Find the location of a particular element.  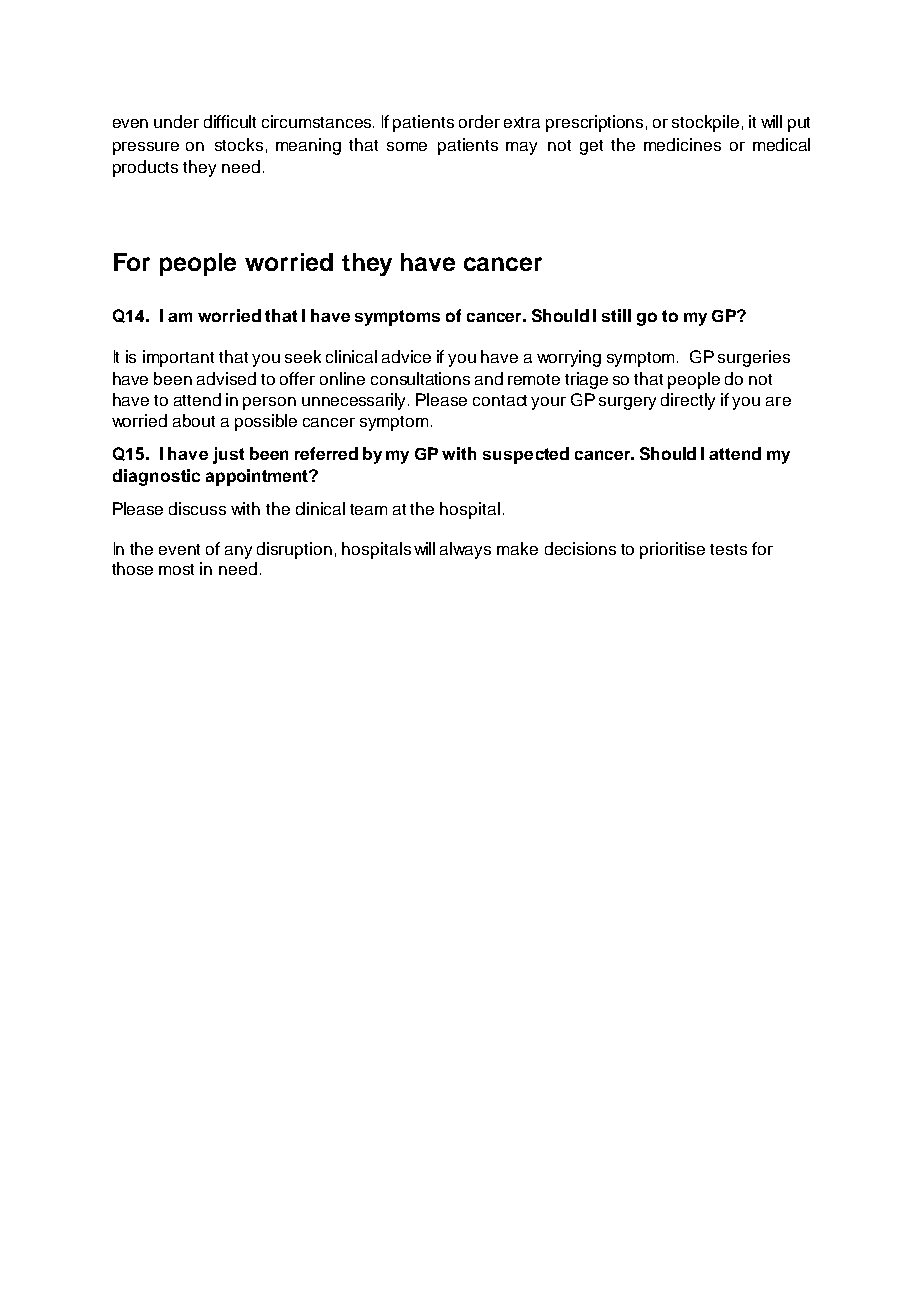

products is located at coordinates (145, 168).
